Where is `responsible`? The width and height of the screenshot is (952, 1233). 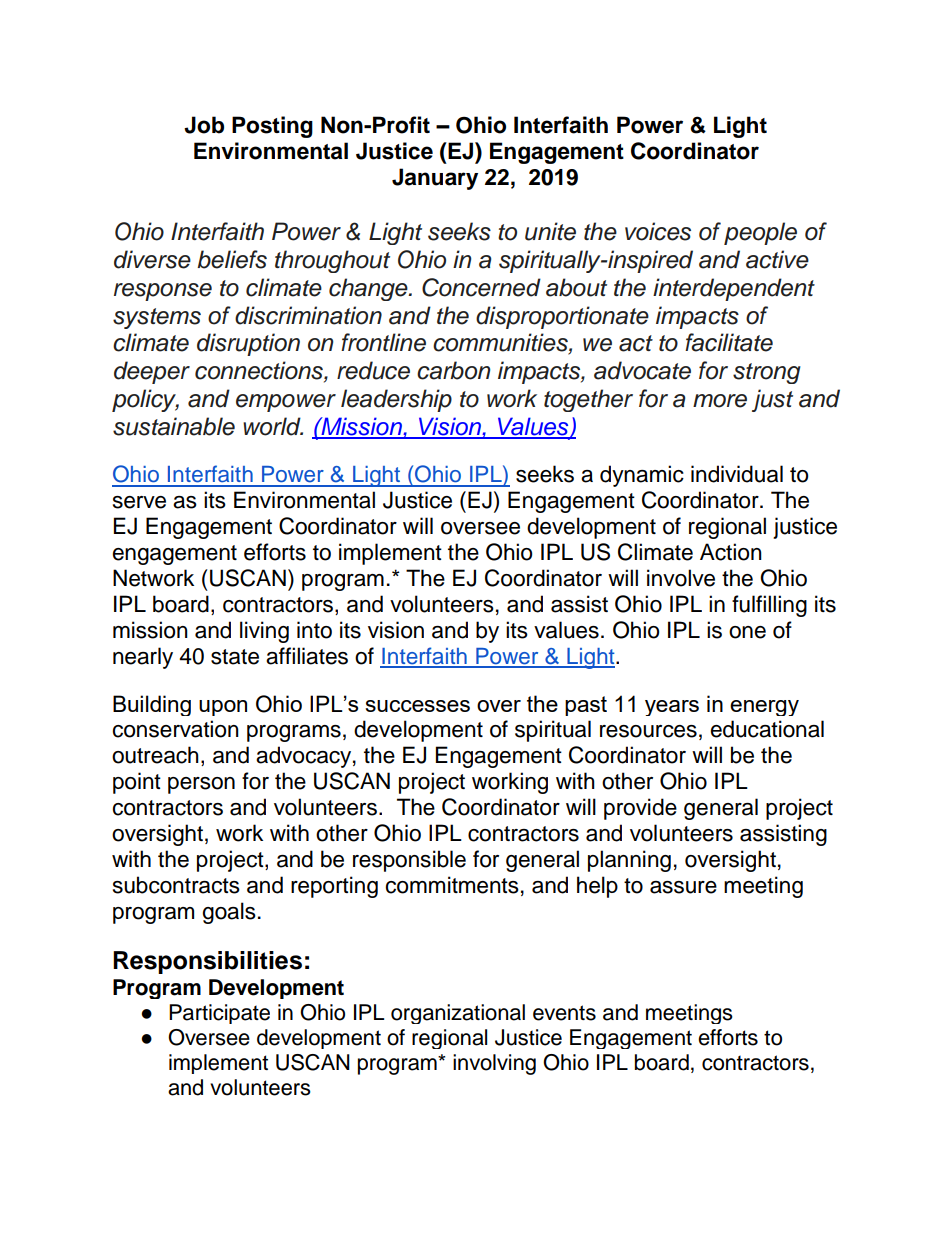
responsible is located at coordinates (409, 861).
